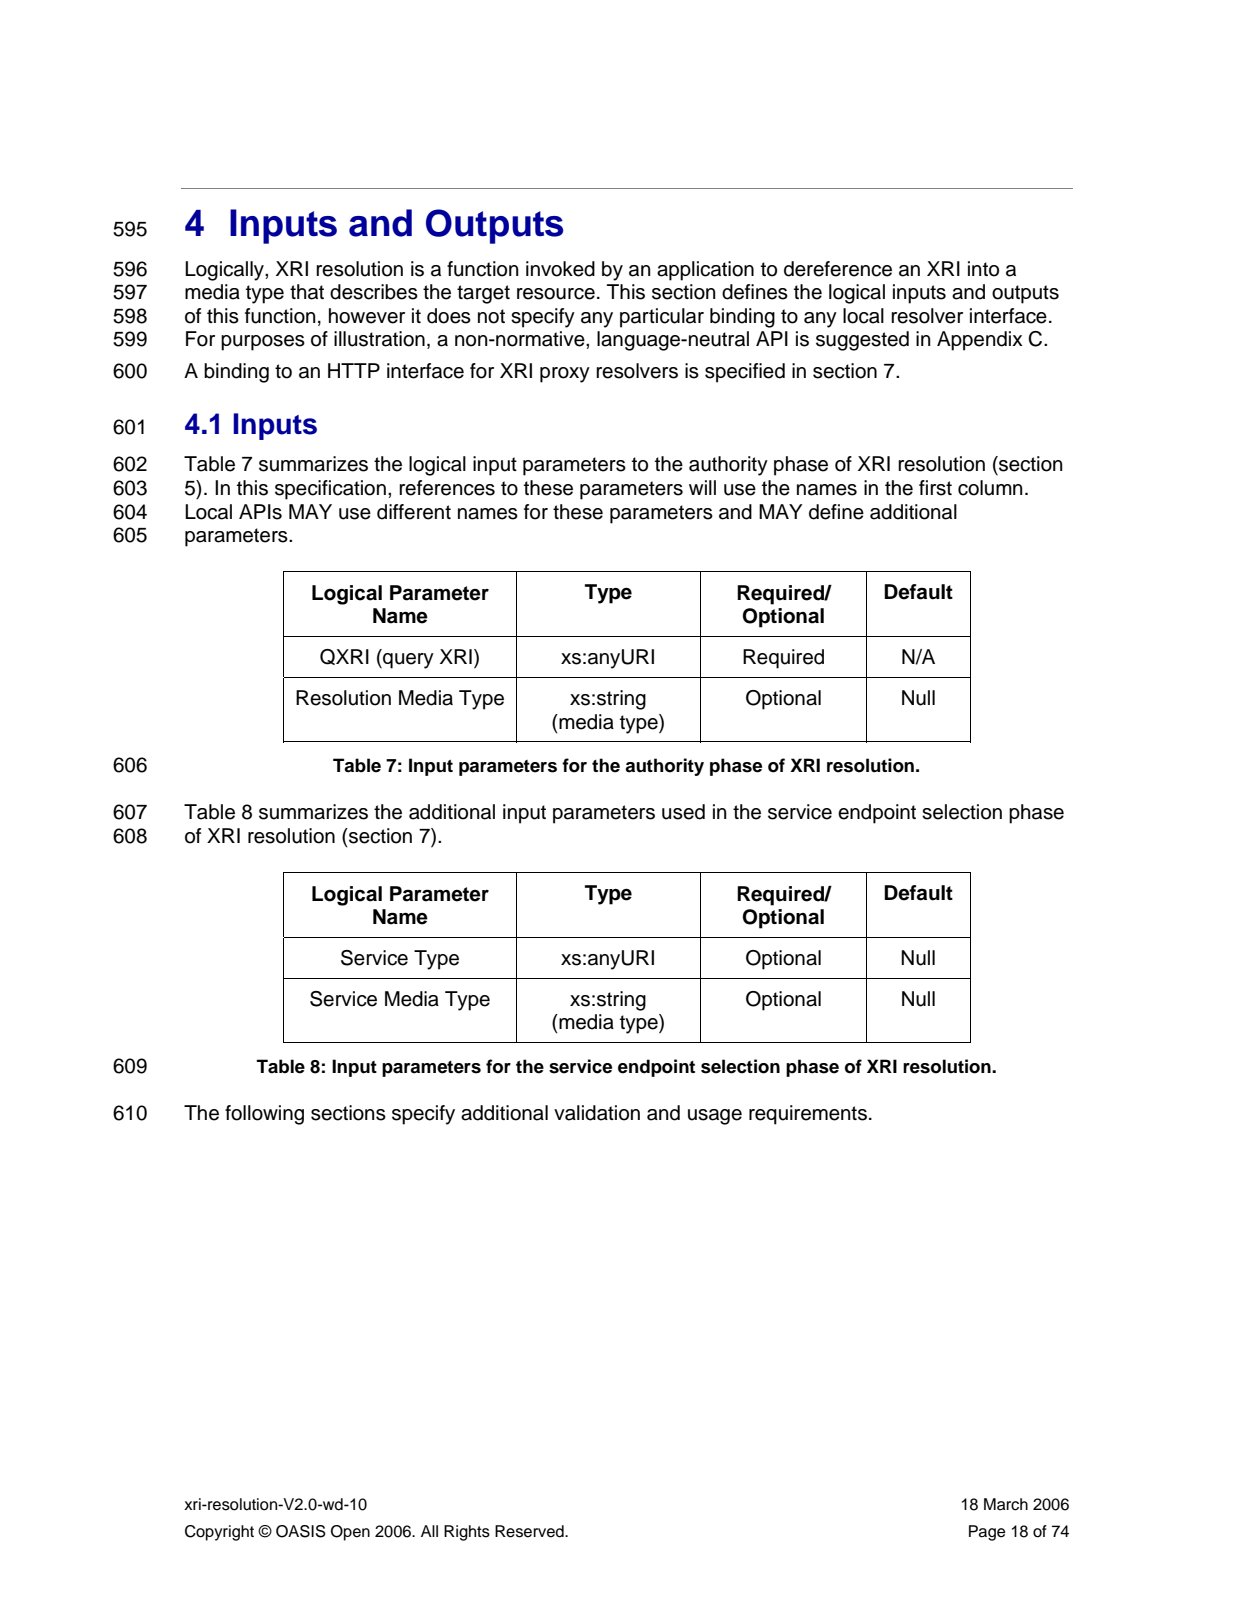 This page has height=1623, width=1254. What do you see at coordinates (530, 1531) in the page?
I see `Reserved` at bounding box center [530, 1531].
